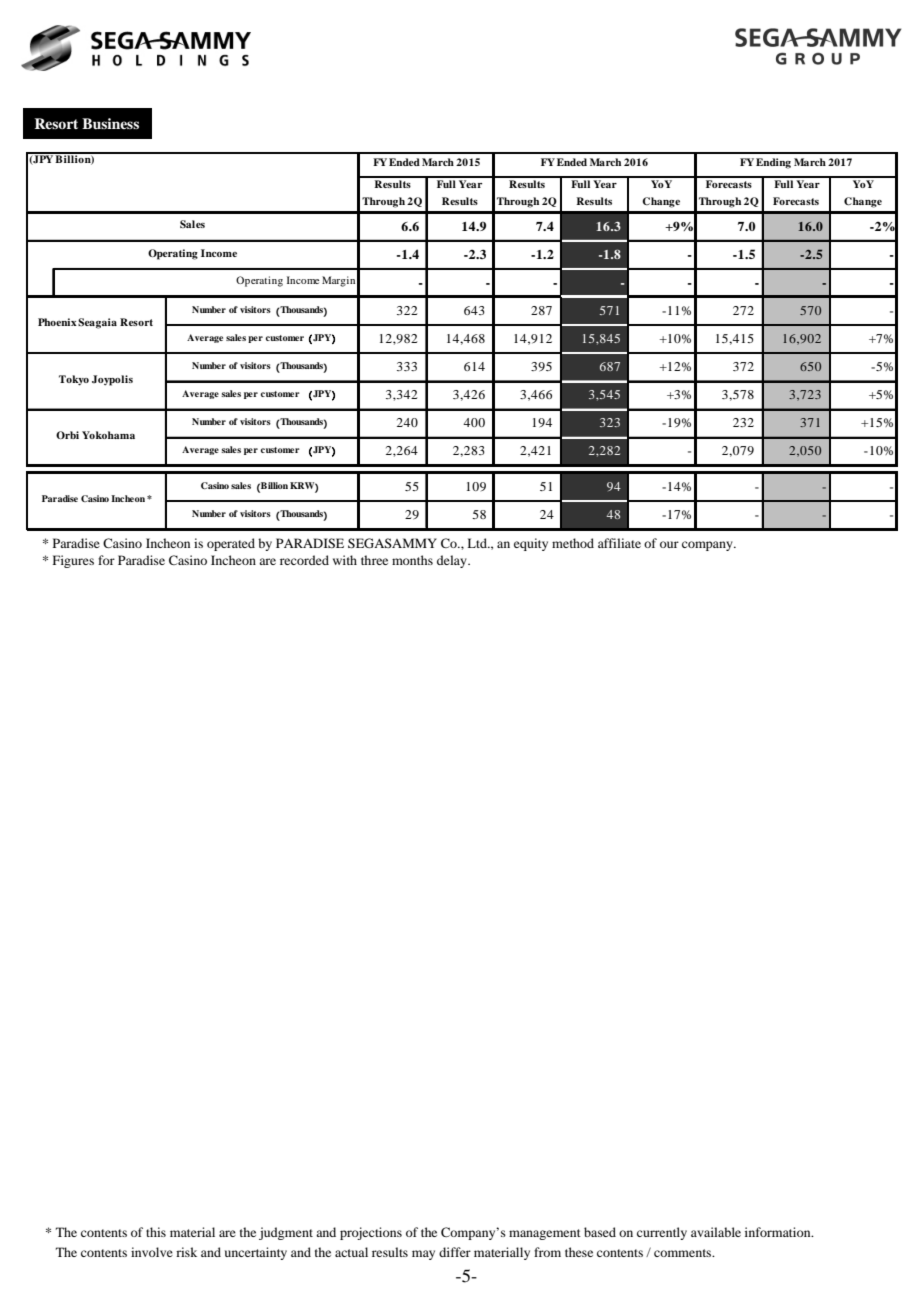  What do you see at coordinates (156, 1232) in the page?
I see `this` at bounding box center [156, 1232].
